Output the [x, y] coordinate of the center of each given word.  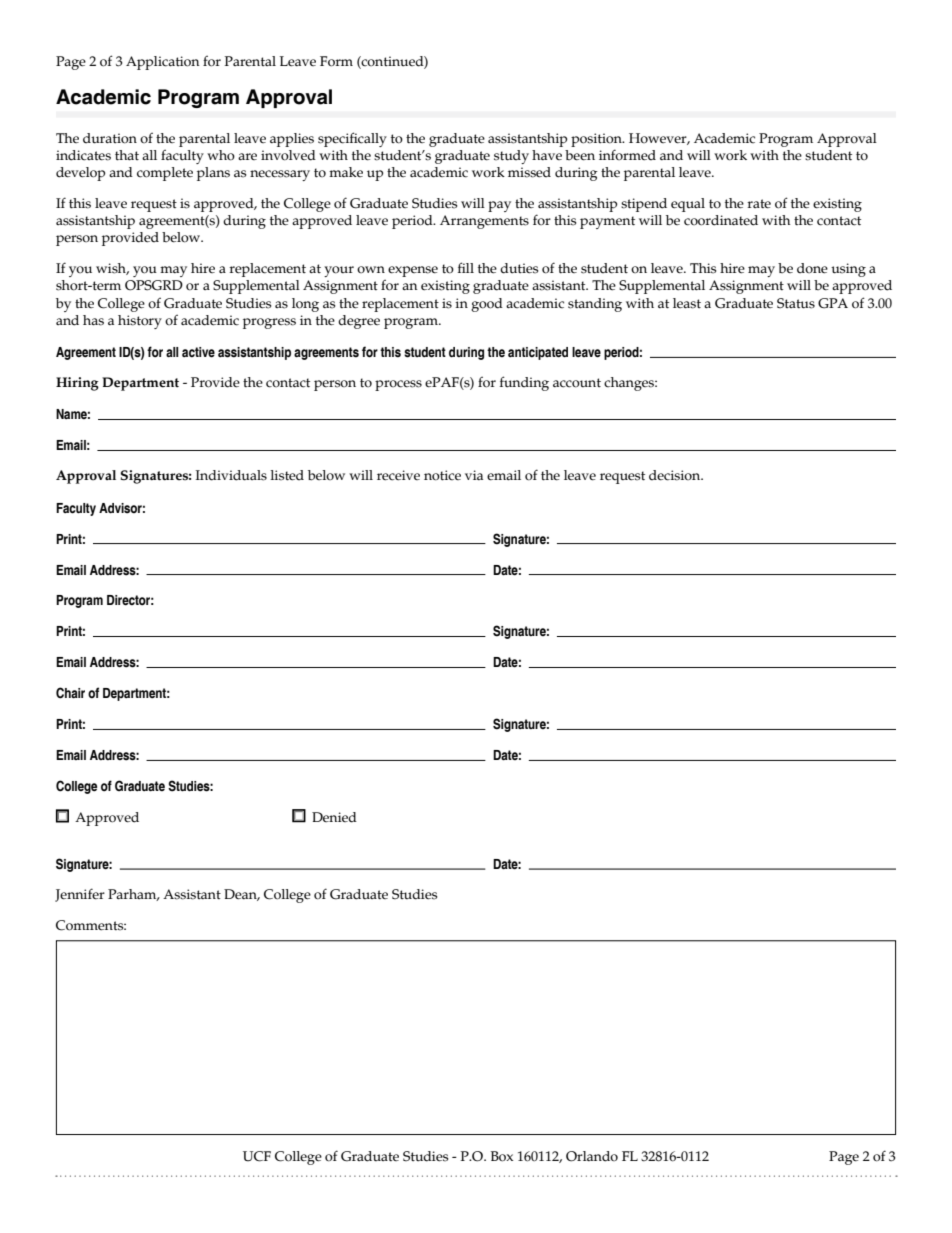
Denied [334, 817]
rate [759, 204]
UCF [257, 1156]
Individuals [231, 475]
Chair [70, 693]
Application [163, 63]
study [511, 157]
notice [442, 475]
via [474, 475]
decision [676, 475]
